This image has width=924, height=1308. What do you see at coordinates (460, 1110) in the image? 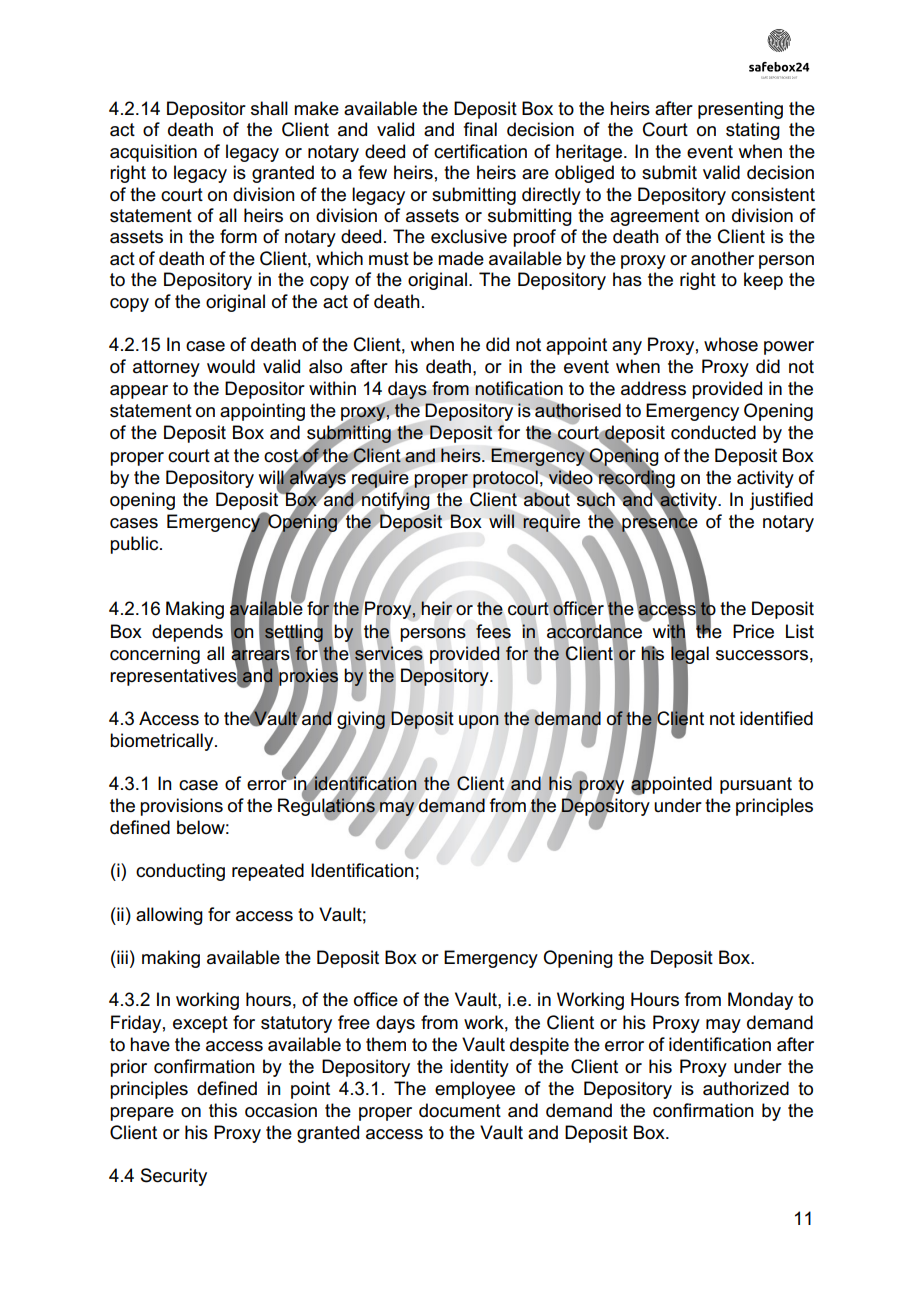
I see `document` at bounding box center [460, 1110].
